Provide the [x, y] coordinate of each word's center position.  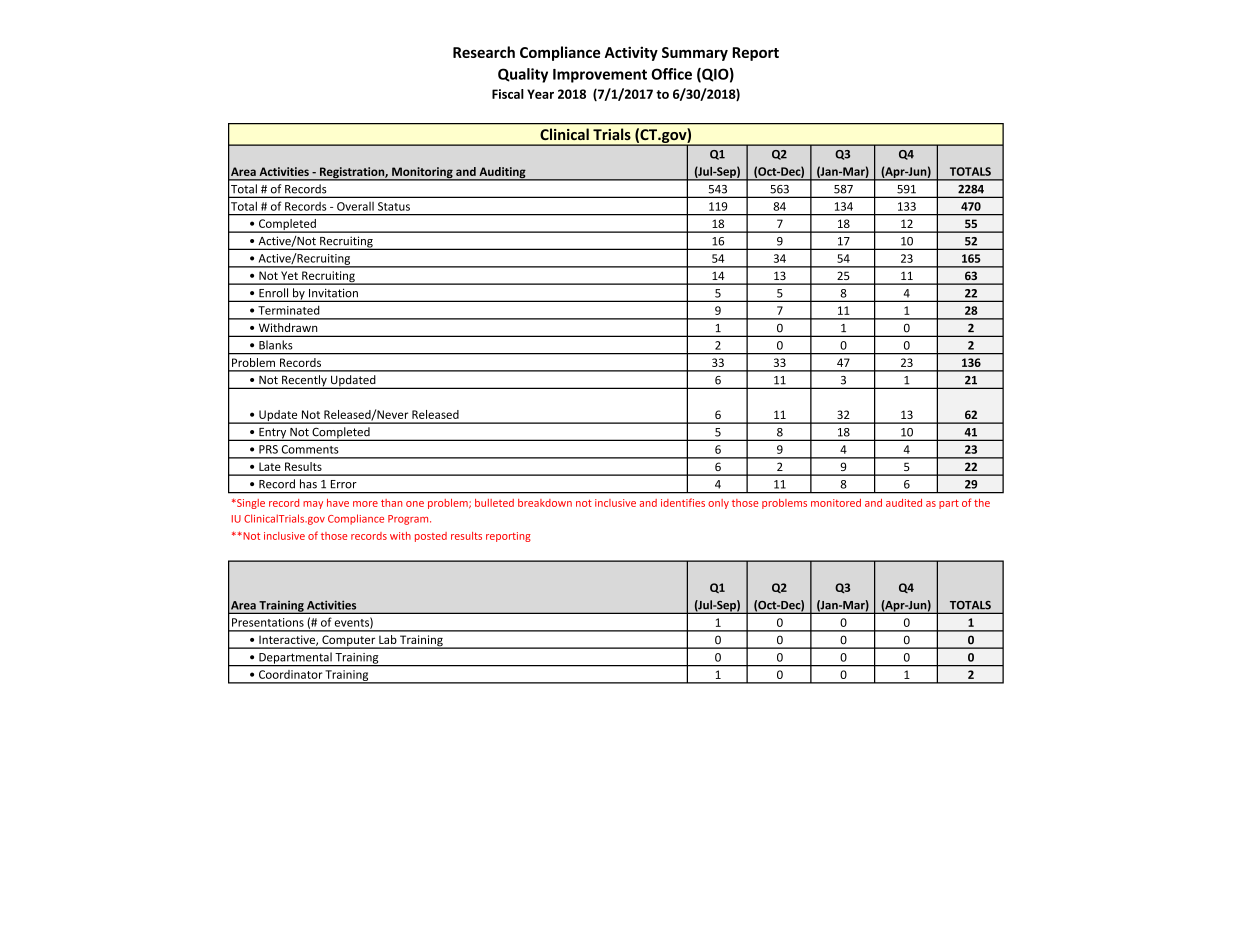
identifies [683, 502]
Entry [273, 434]
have [338, 503]
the [982, 503]
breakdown [545, 503]
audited [904, 503]
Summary [695, 54]
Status [394, 206]
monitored [836, 503]
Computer [349, 642]
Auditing [502, 174]
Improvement [600, 76]
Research [484, 52]
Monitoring [422, 174]
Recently [304, 382]
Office [671, 74]
